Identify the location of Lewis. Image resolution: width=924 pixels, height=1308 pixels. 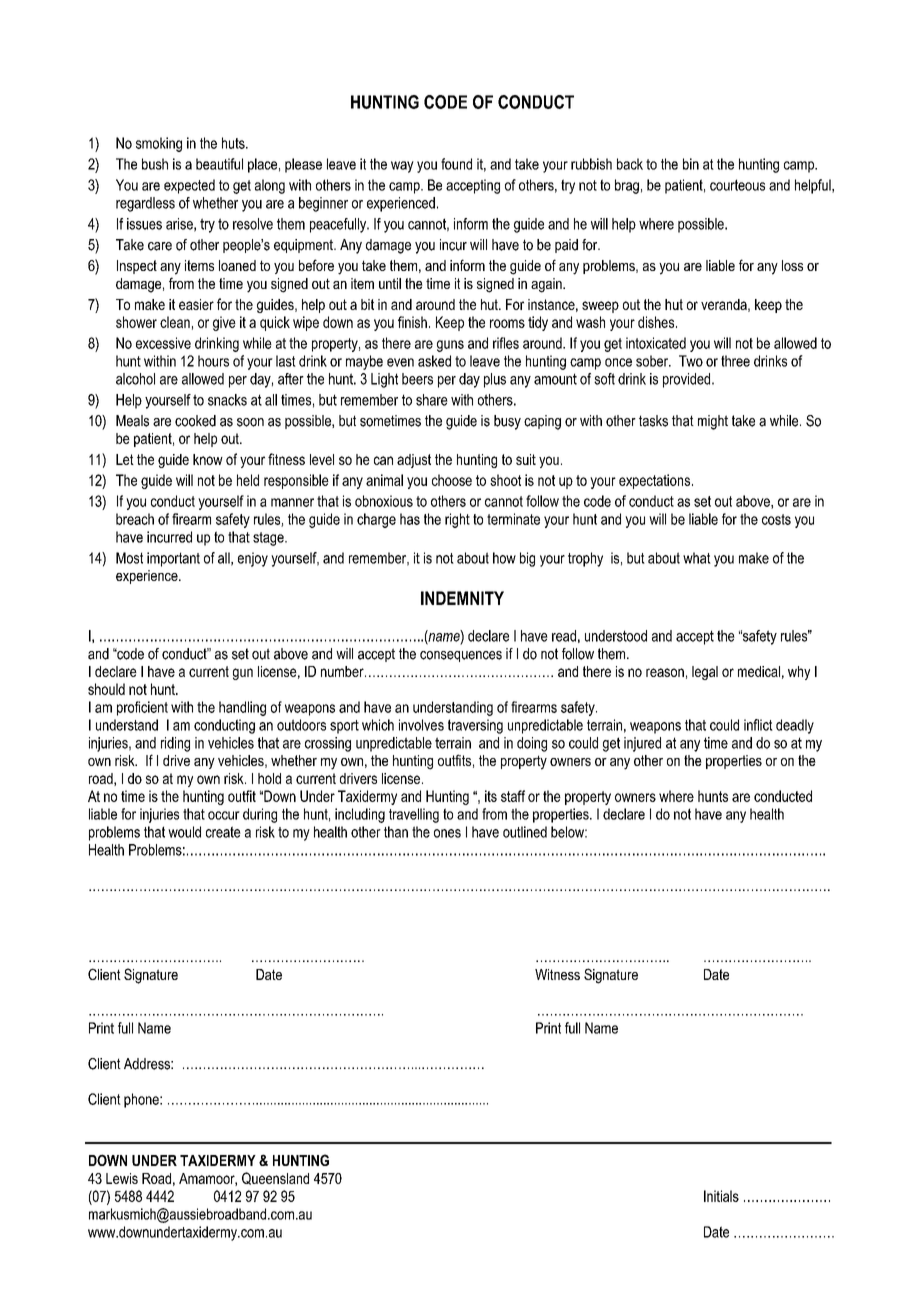
(122, 1178).
